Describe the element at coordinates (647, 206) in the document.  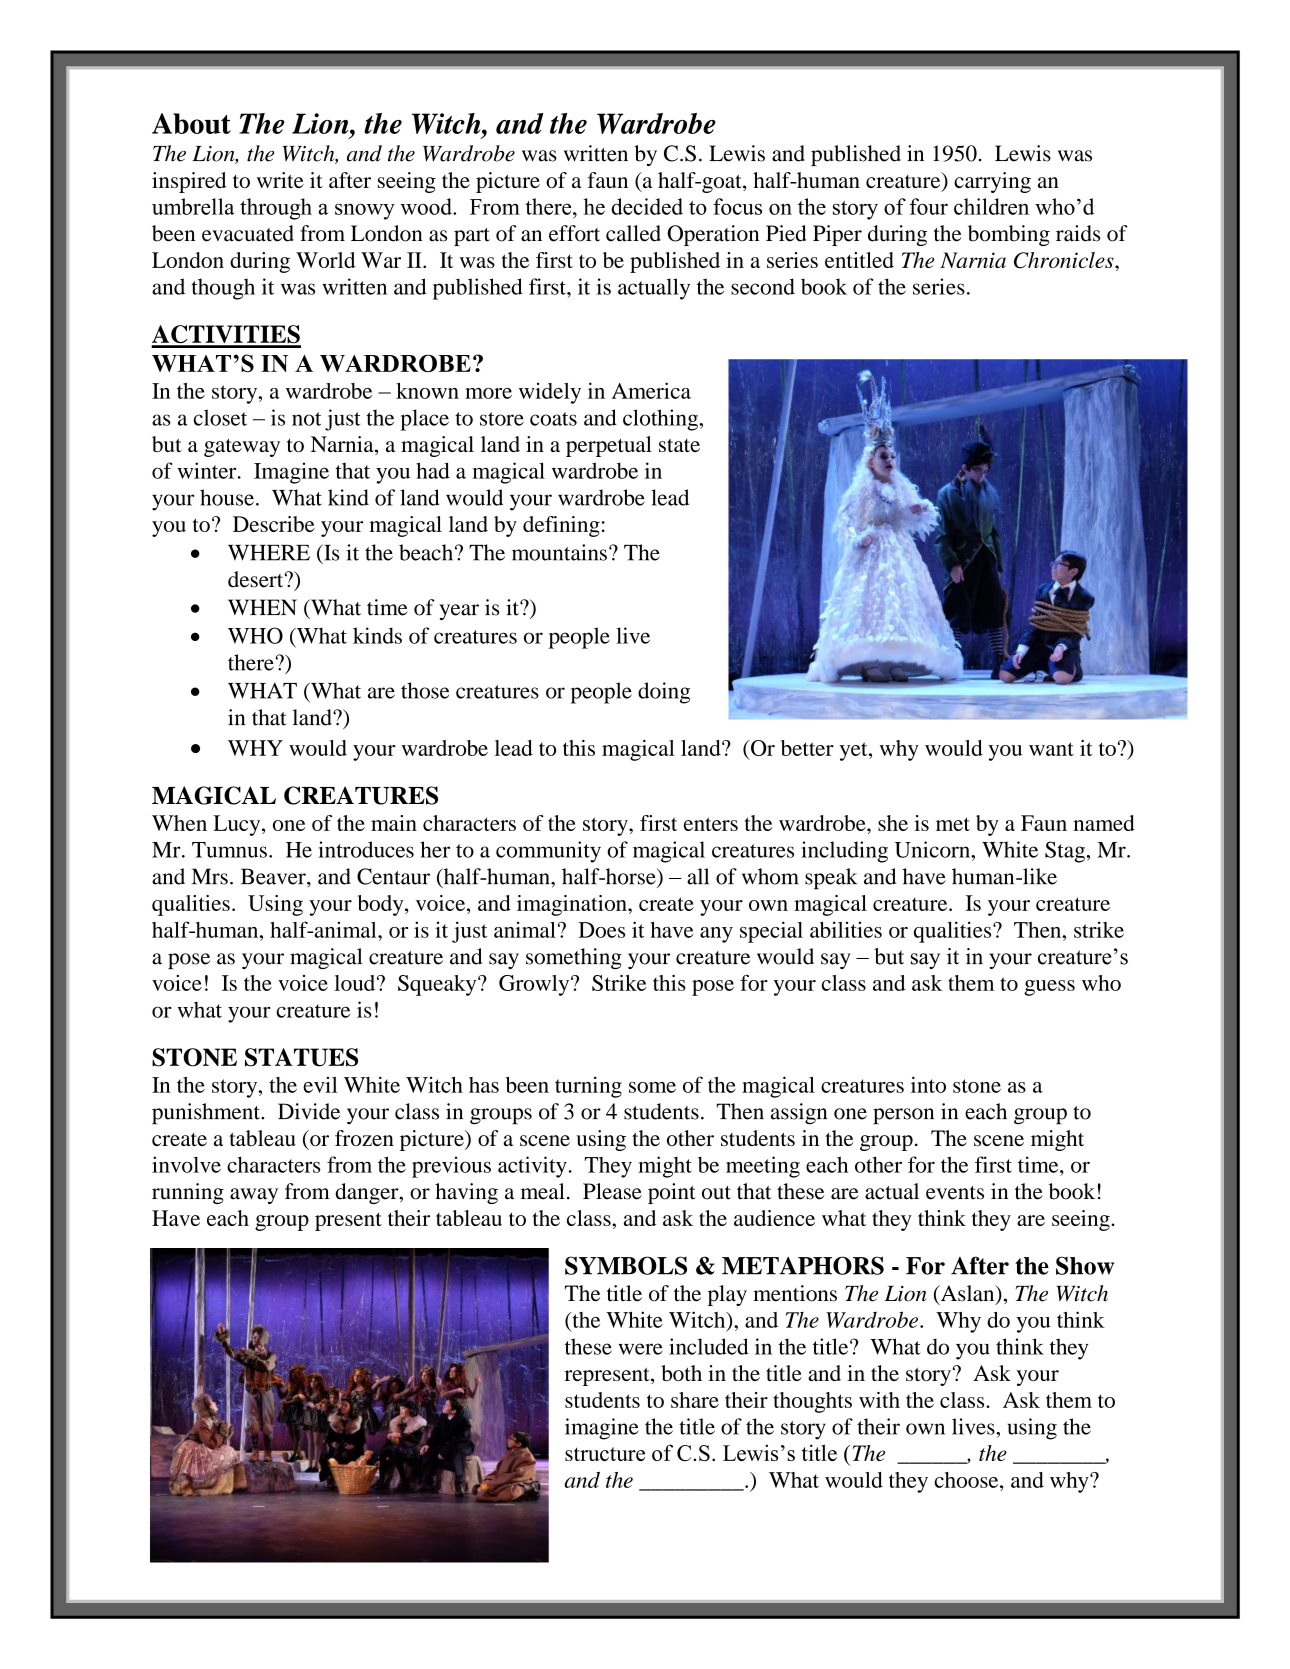
I see `decided` at that location.
